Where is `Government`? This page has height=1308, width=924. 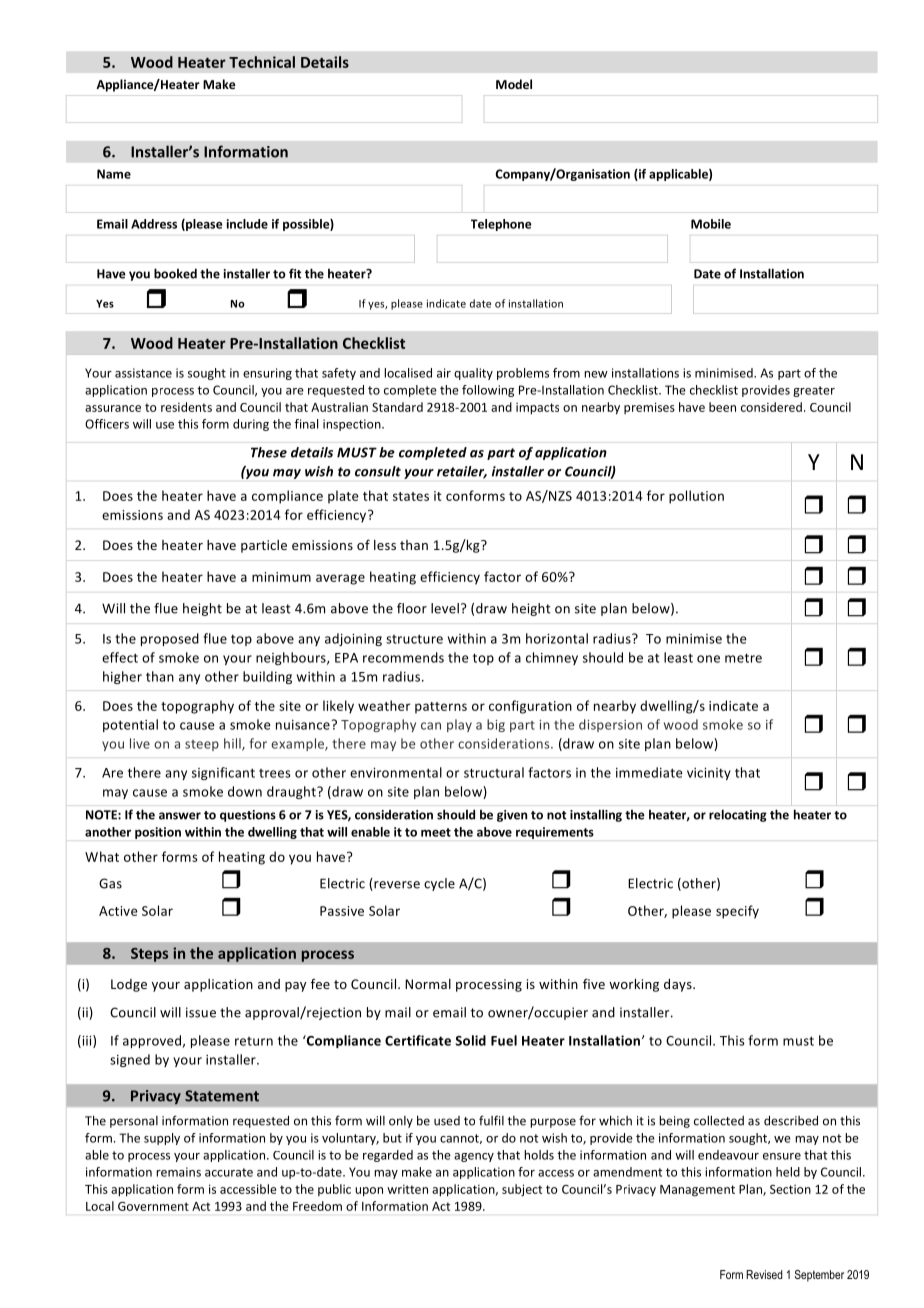
Government is located at coordinates (153, 1206).
